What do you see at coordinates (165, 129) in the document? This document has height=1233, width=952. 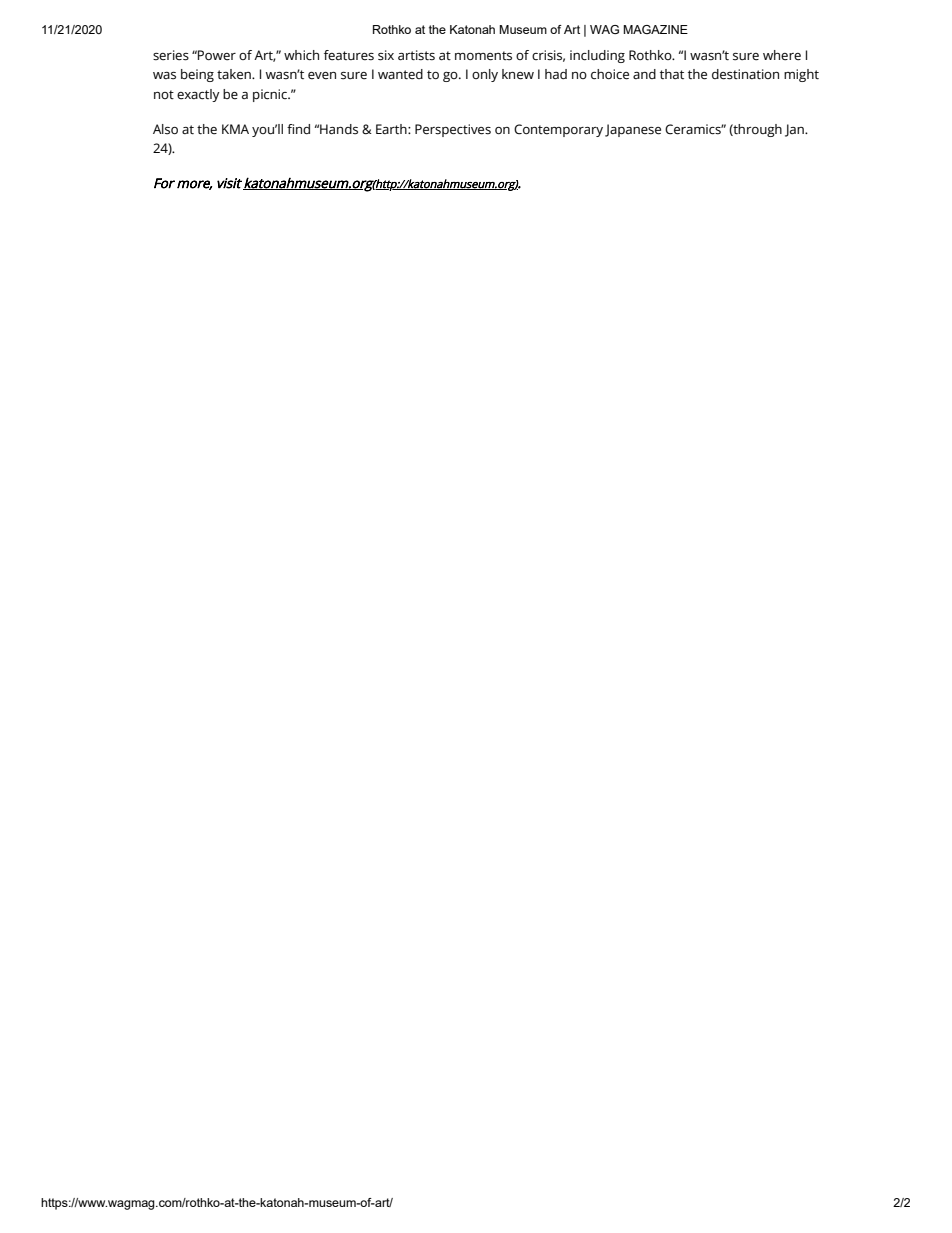 I see `Also` at bounding box center [165, 129].
